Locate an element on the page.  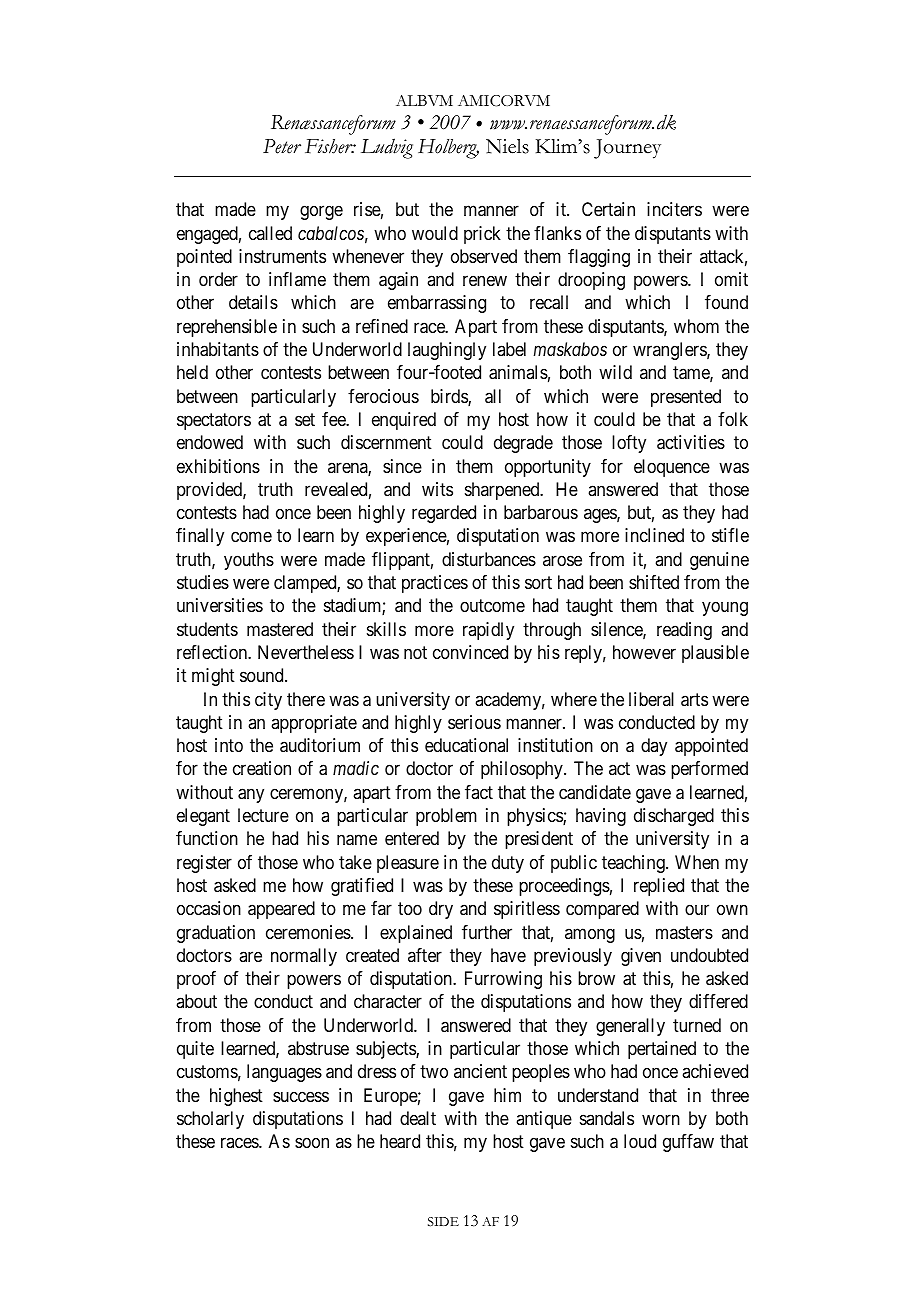
Niels is located at coordinates (507, 146).
